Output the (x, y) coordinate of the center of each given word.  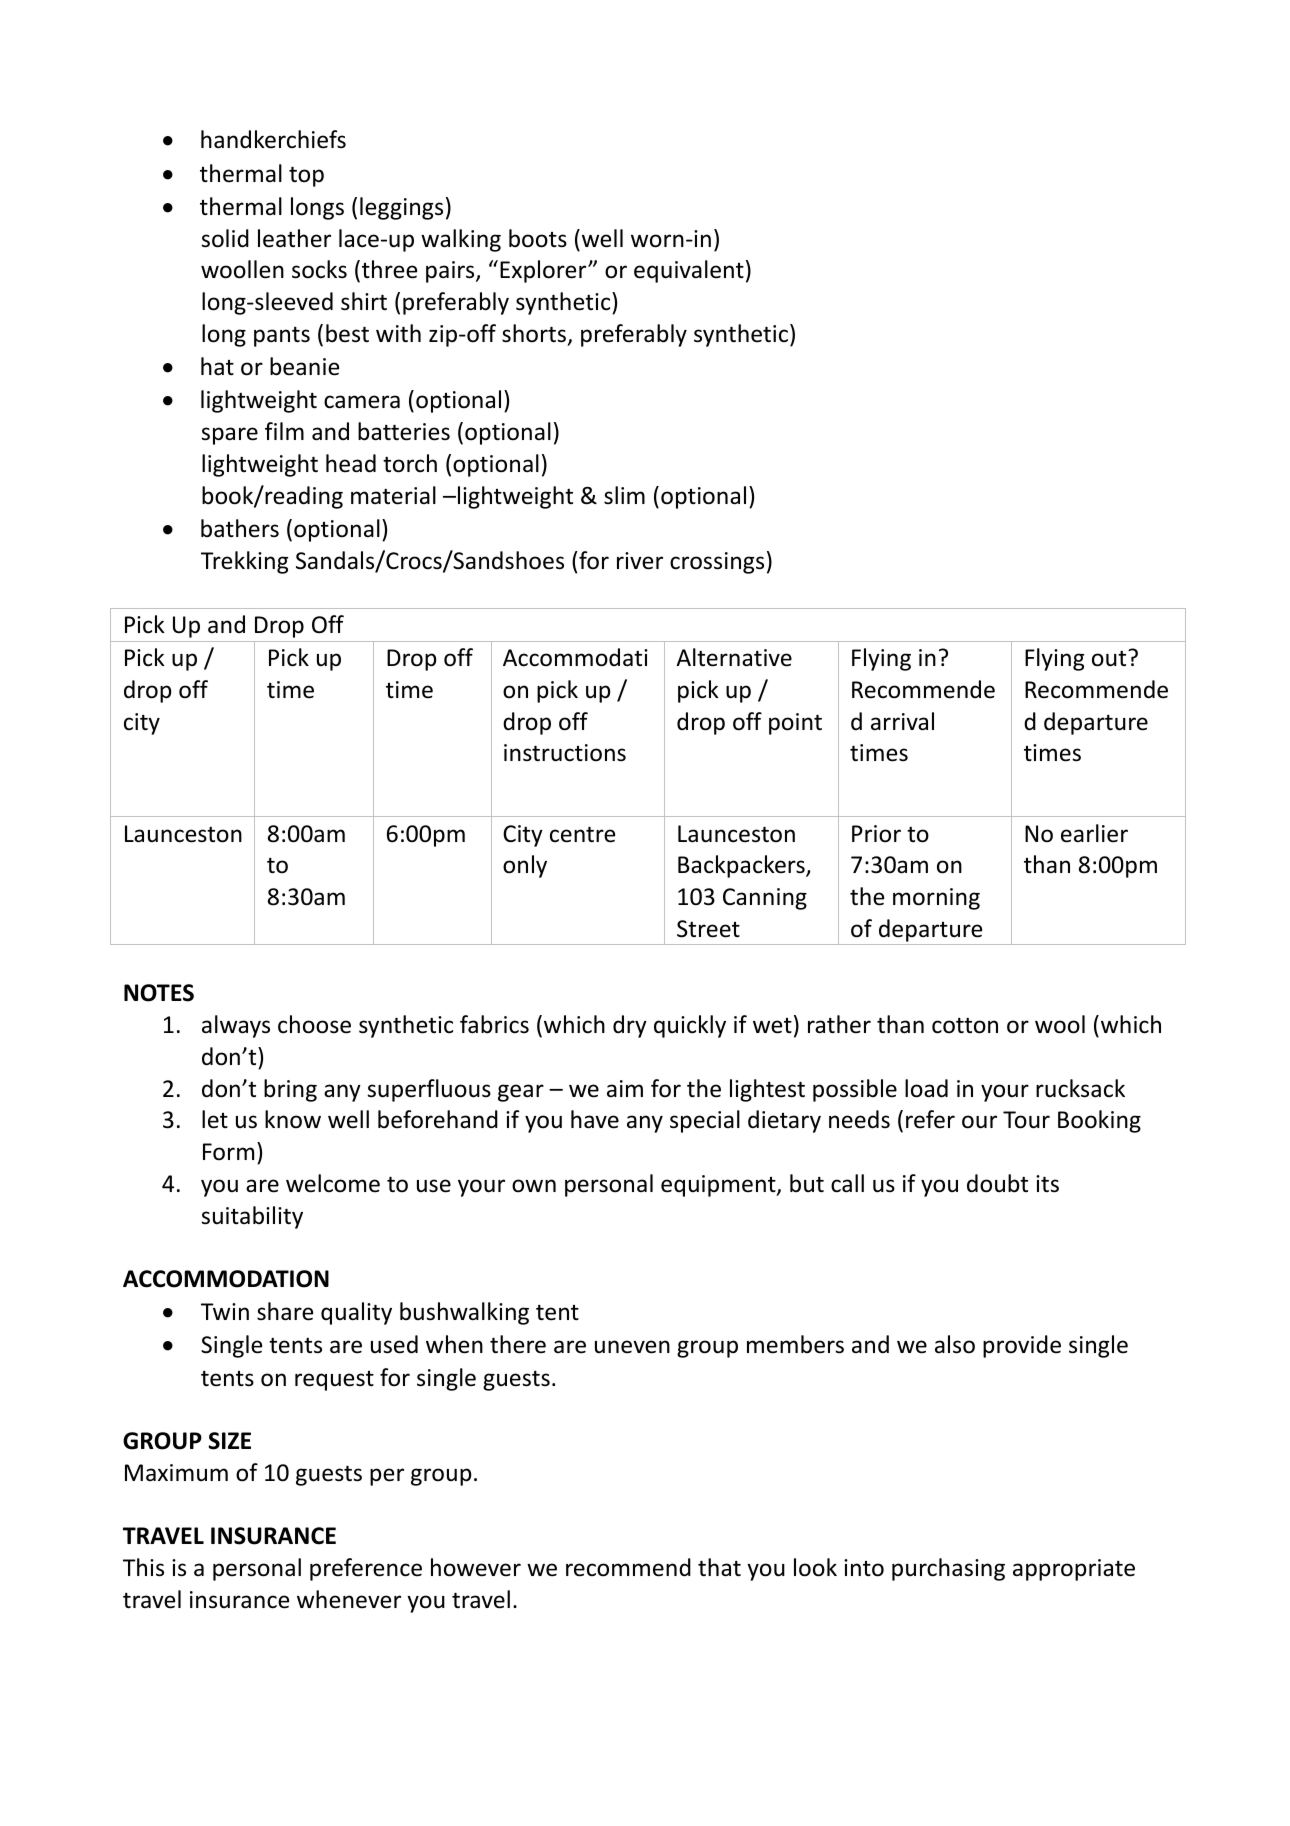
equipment (719, 1186)
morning (936, 899)
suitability (252, 1217)
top (306, 176)
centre (582, 834)
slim (624, 495)
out (1110, 658)
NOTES (159, 993)
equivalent (689, 271)
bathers (240, 528)
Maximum (176, 1473)
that (719, 1567)
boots (538, 238)
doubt (997, 1183)
